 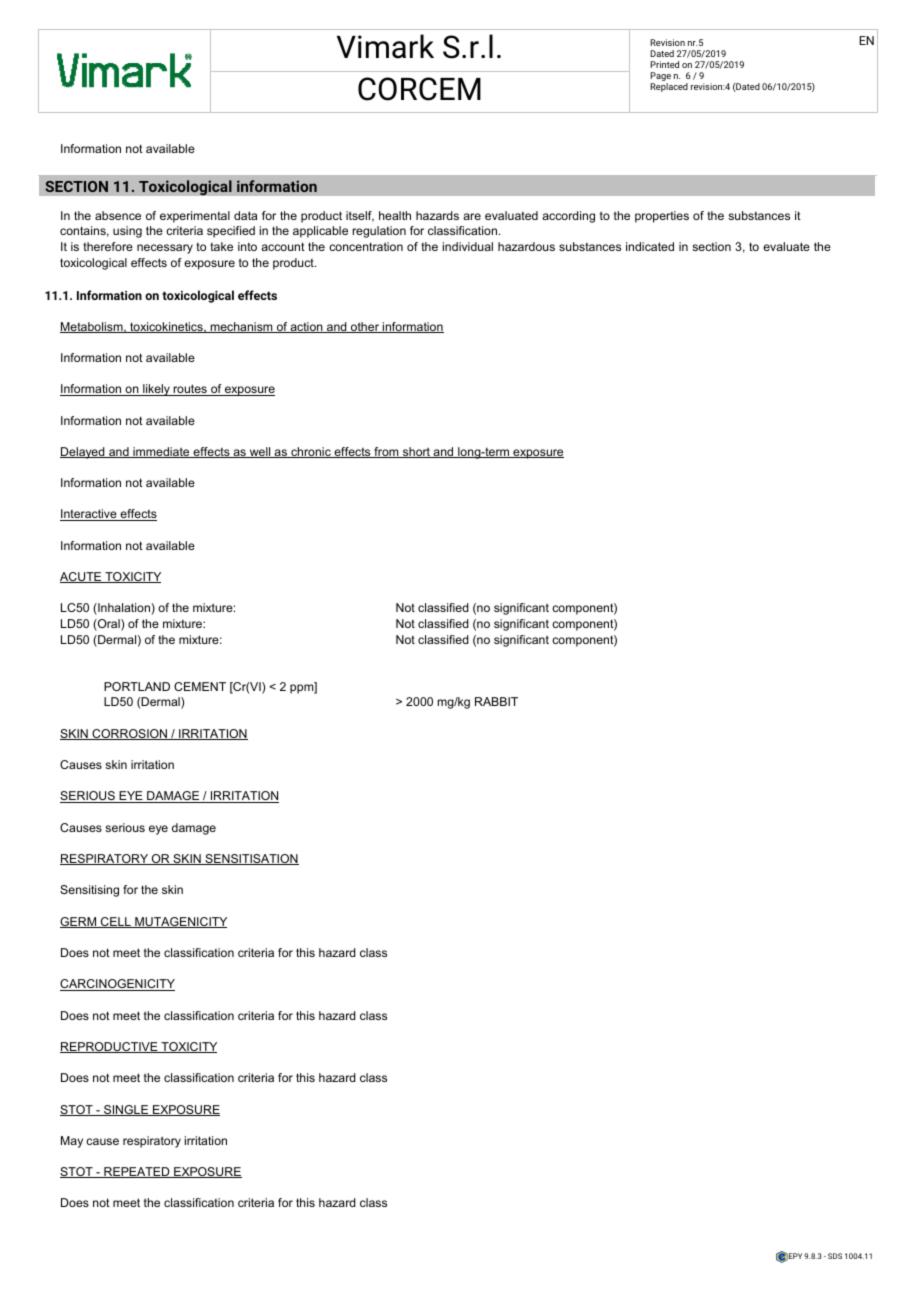 I want to click on SDS, so click(x=835, y=1256).
